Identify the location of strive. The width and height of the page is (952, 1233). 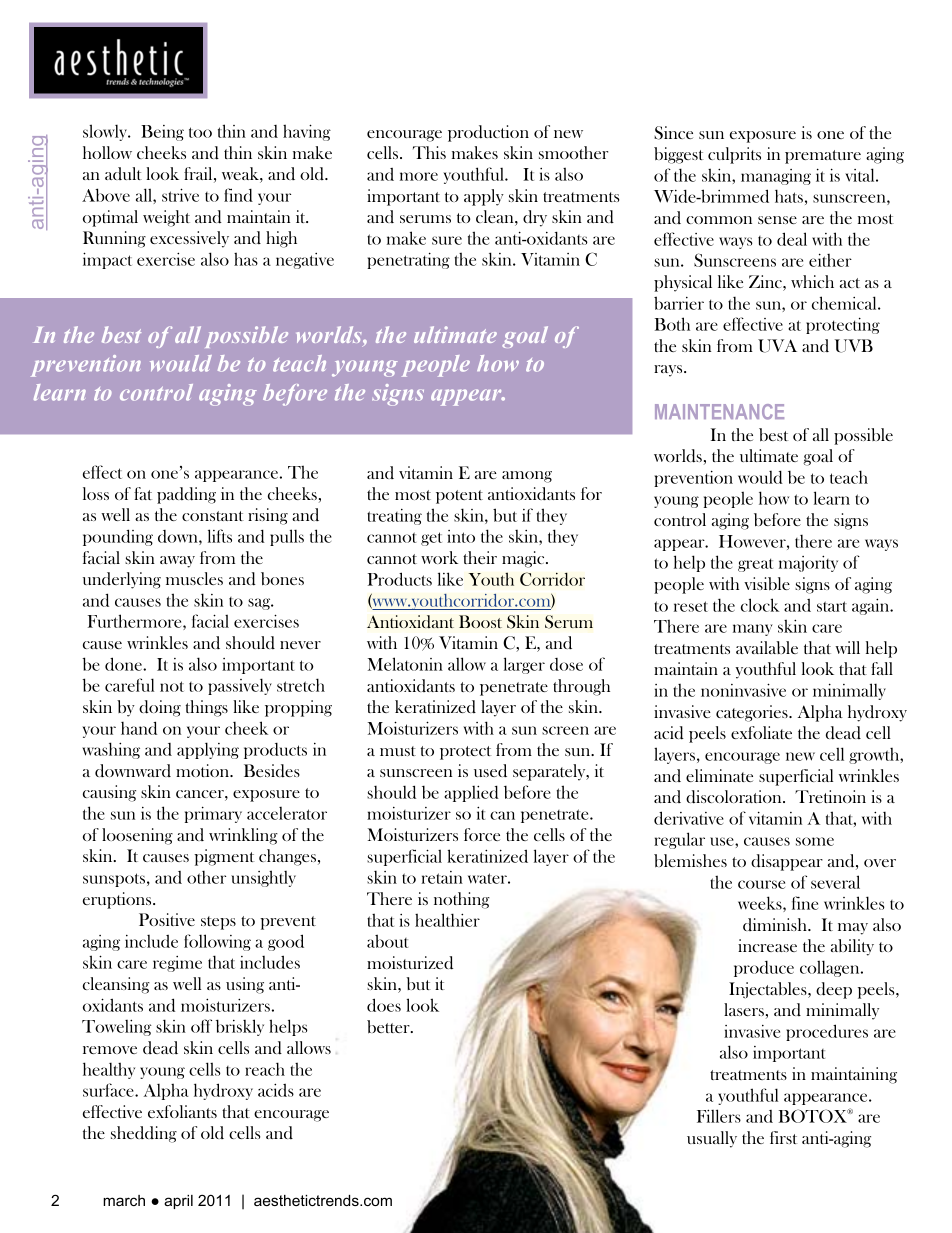
(180, 195).
